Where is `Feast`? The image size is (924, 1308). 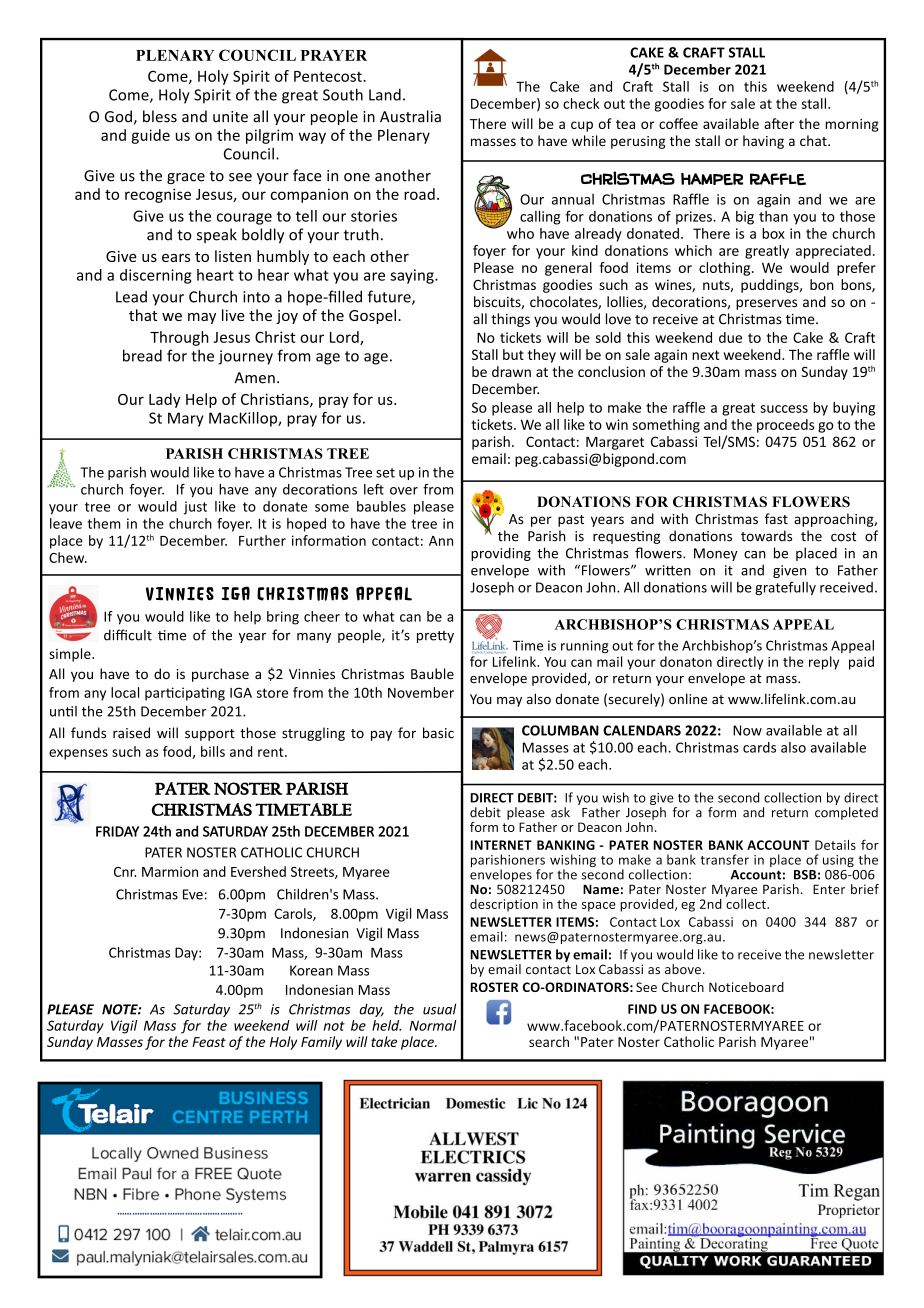 Feast is located at coordinates (209, 1042).
